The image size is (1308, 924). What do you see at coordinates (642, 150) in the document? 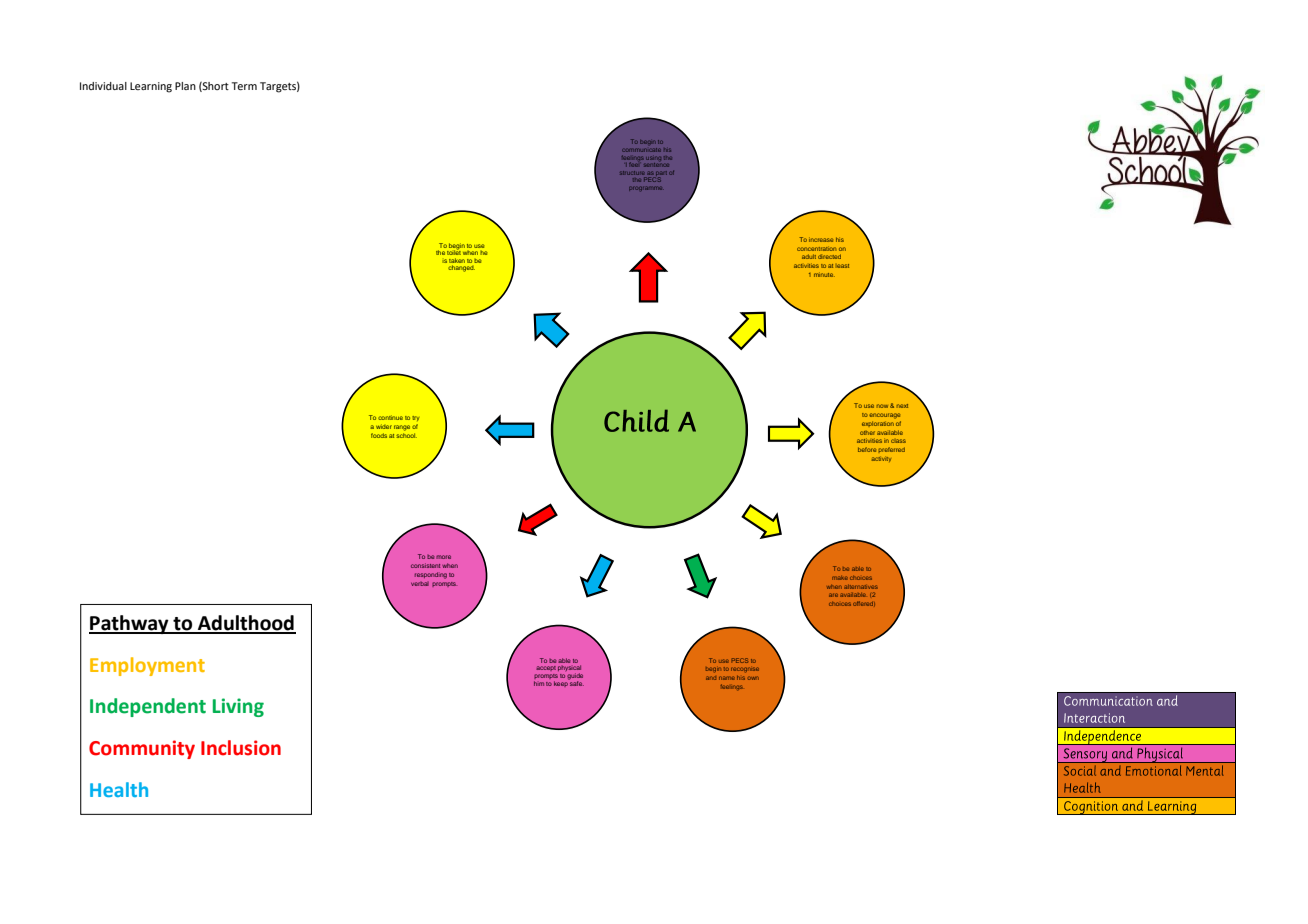
I see `communicate` at bounding box center [642, 150].
